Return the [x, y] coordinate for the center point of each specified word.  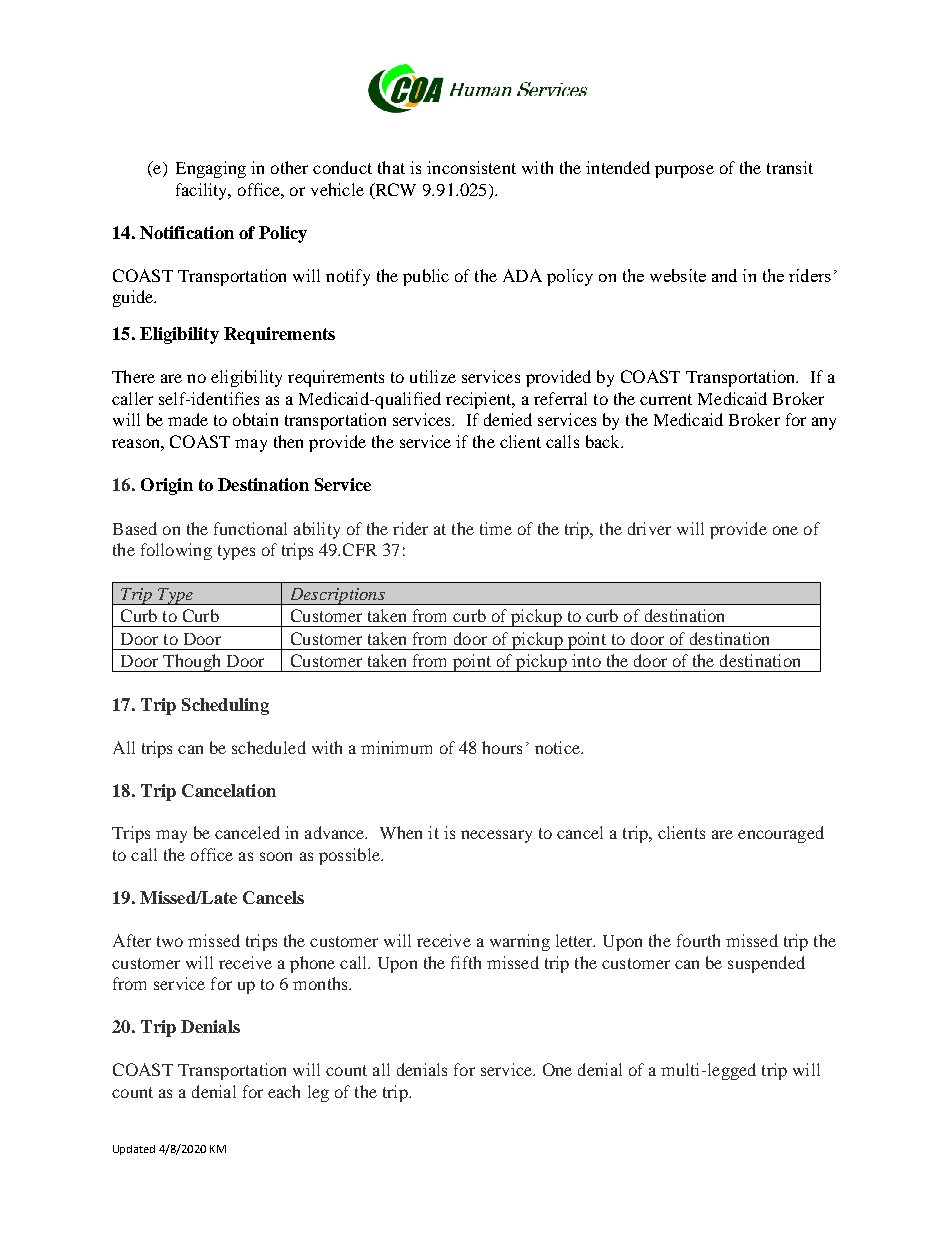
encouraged [781, 834]
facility [203, 191]
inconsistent [471, 167]
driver [649, 528]
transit [790, 167]
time [496, 528]
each [284, 1091]
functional [250, 528]
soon [276, 856]
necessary [496, 836]
